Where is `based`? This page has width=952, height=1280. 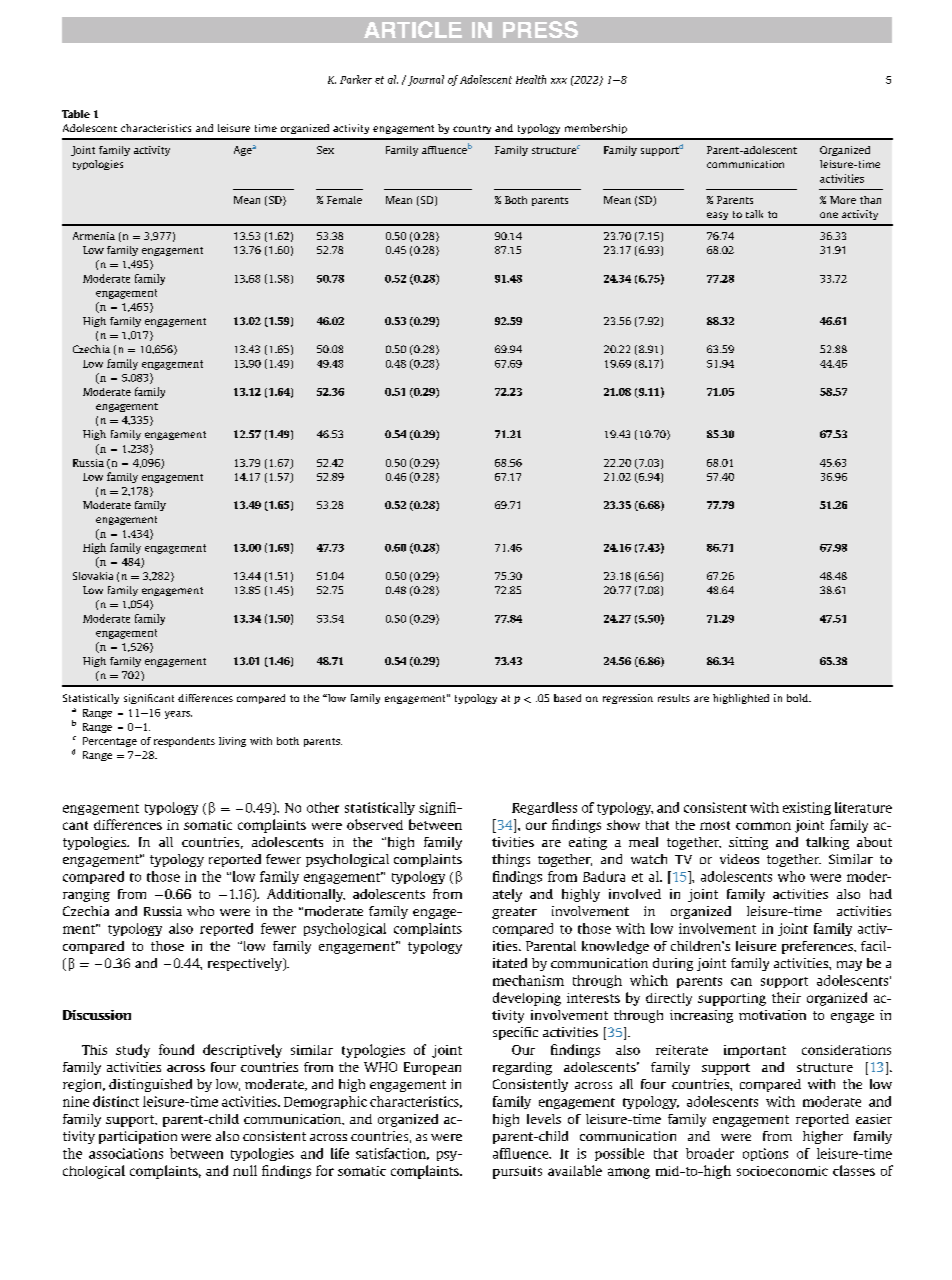
based is located at coordinates (567, 698).
